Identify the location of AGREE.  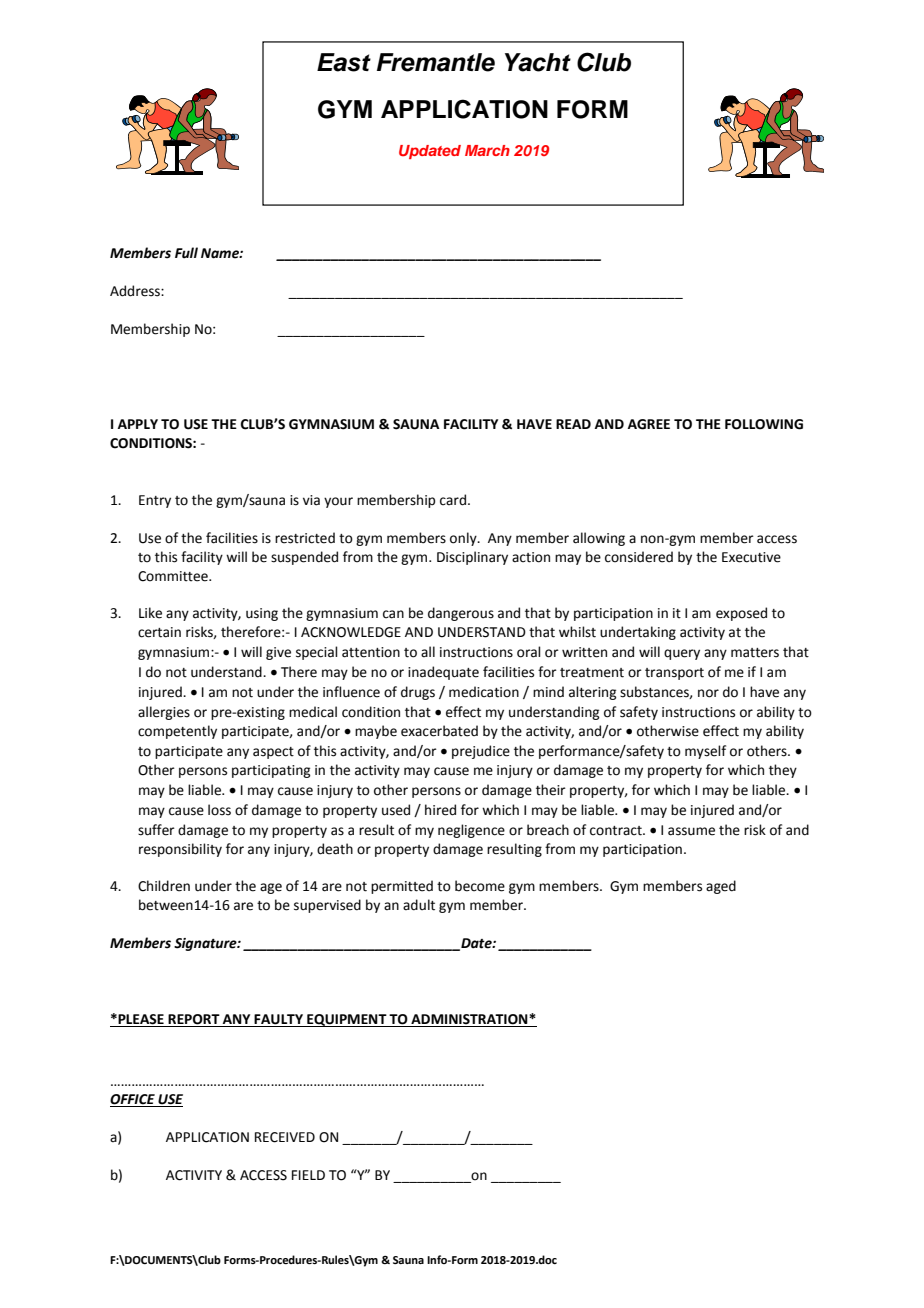
(649, 424).
